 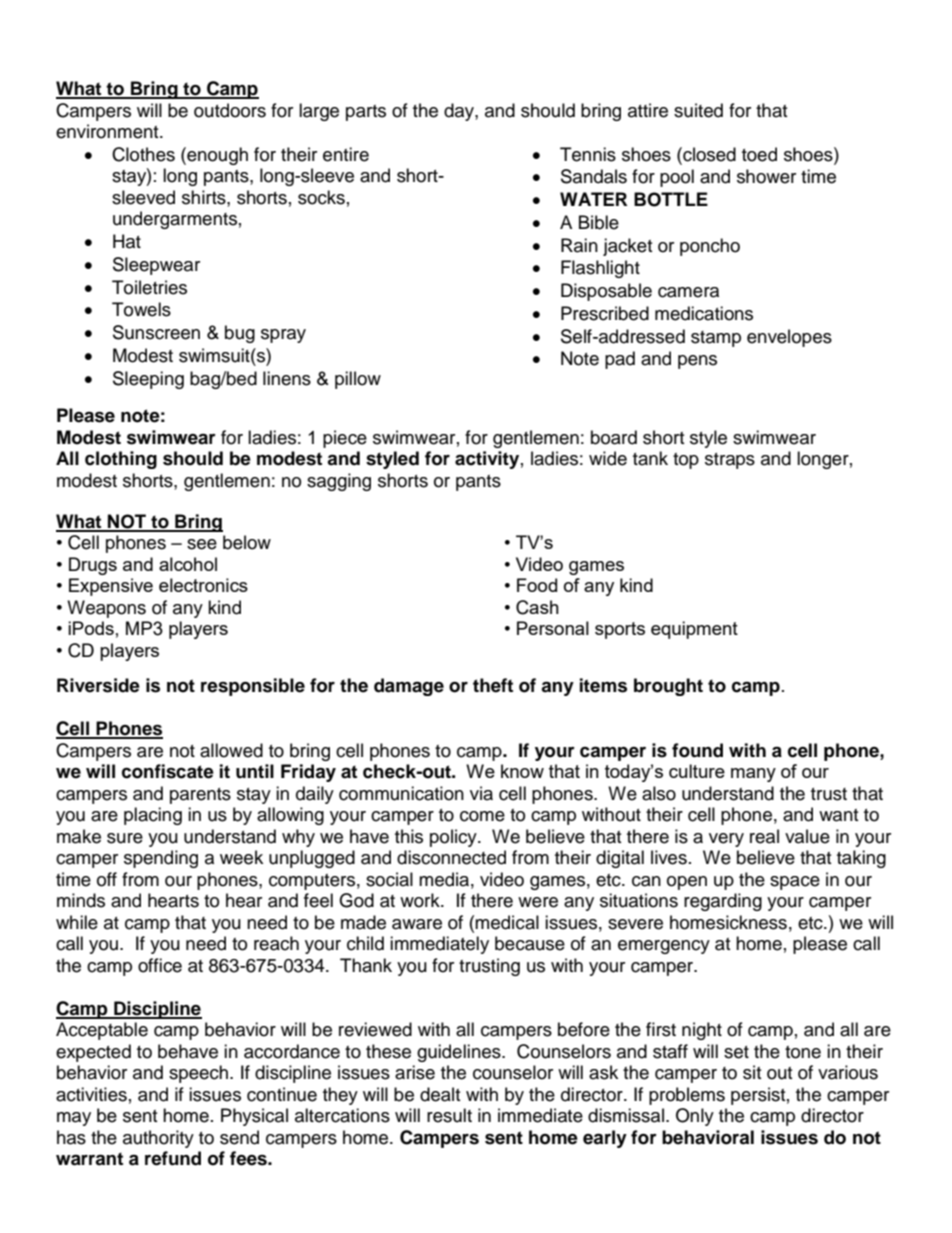 I want to click on regarding, so click(x=723, y=902).
